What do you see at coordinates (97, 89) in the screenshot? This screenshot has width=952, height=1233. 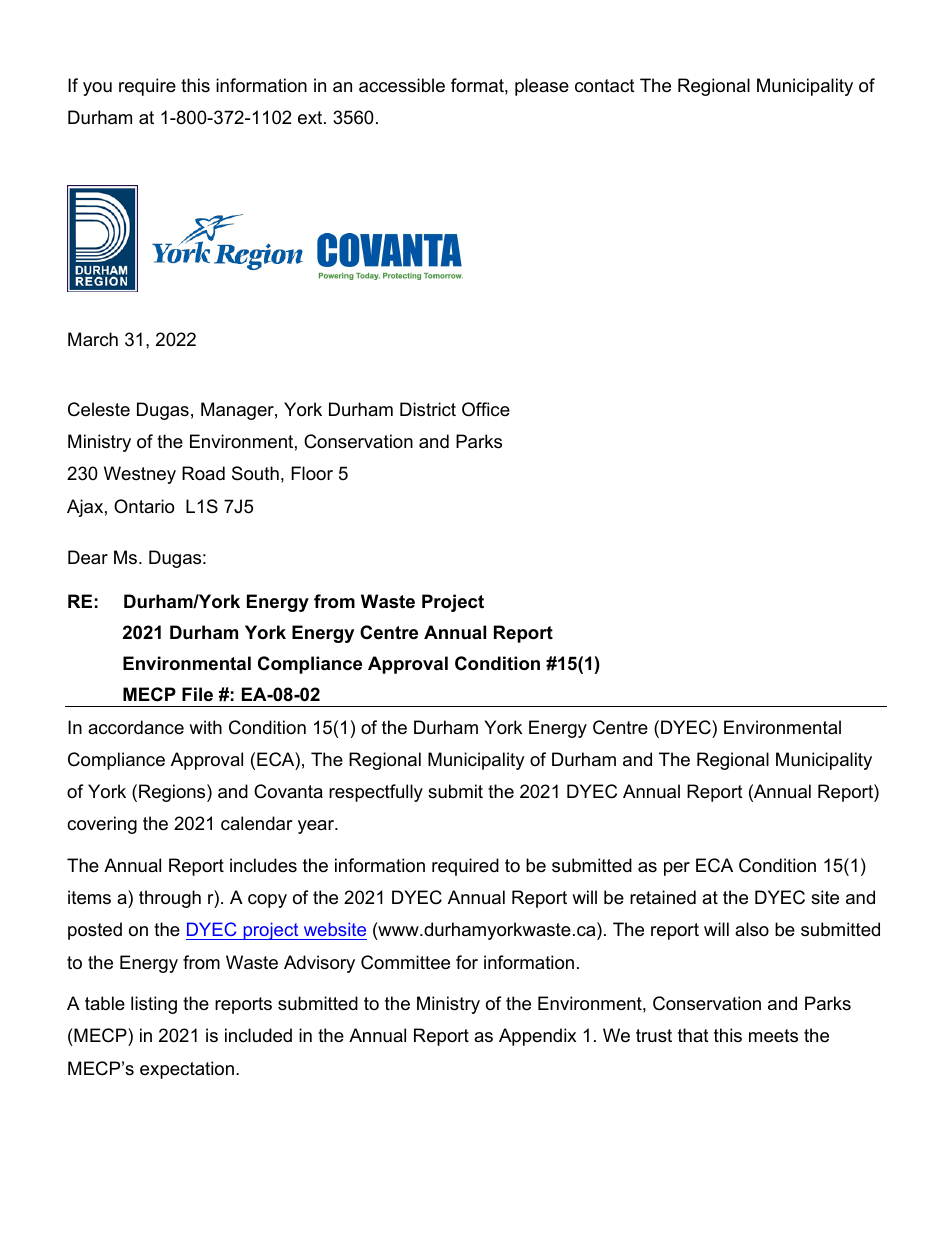 I see `you` at bounding box center [97, 89].
